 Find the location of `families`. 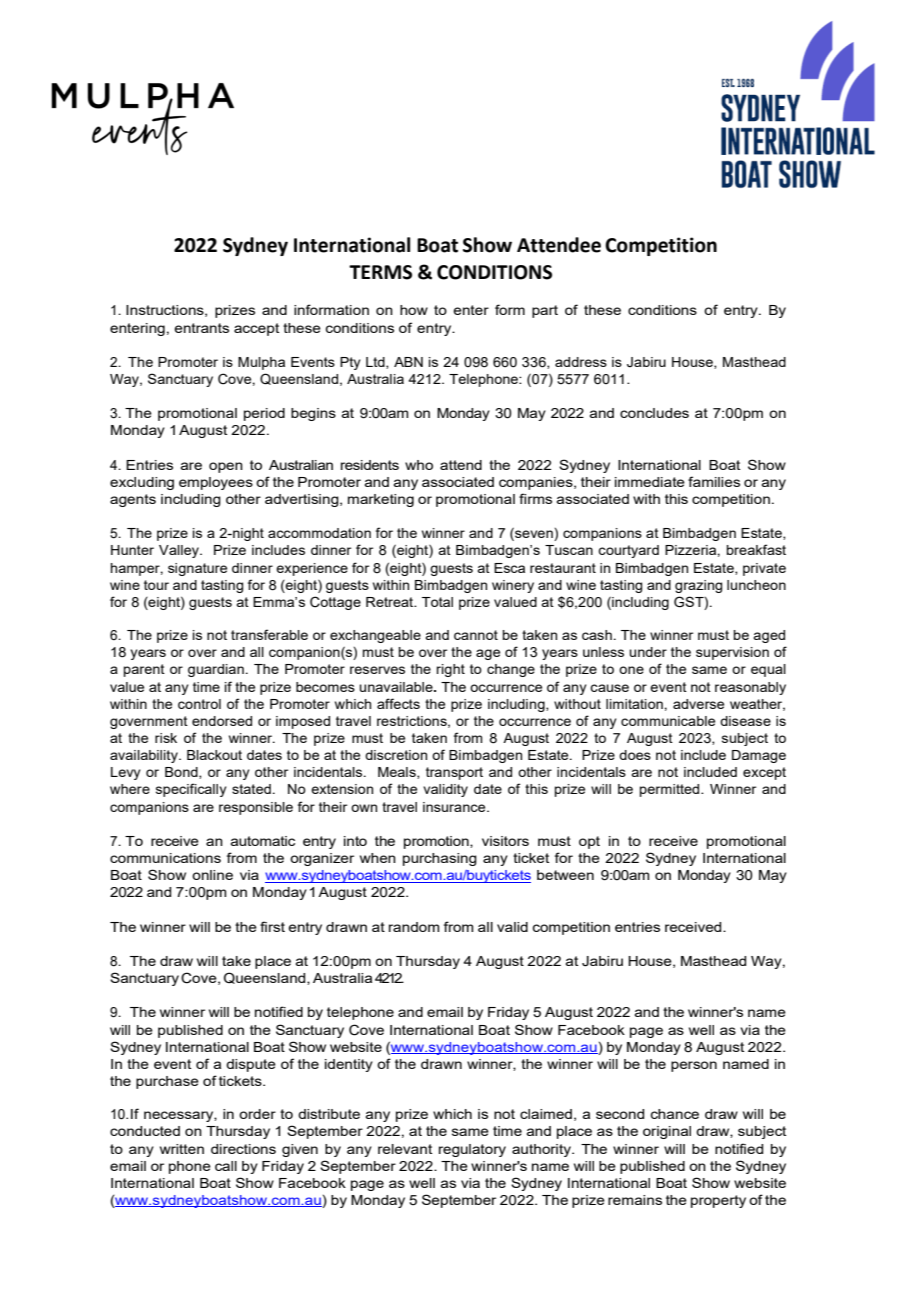

families is located at coordinates (714, 481).
